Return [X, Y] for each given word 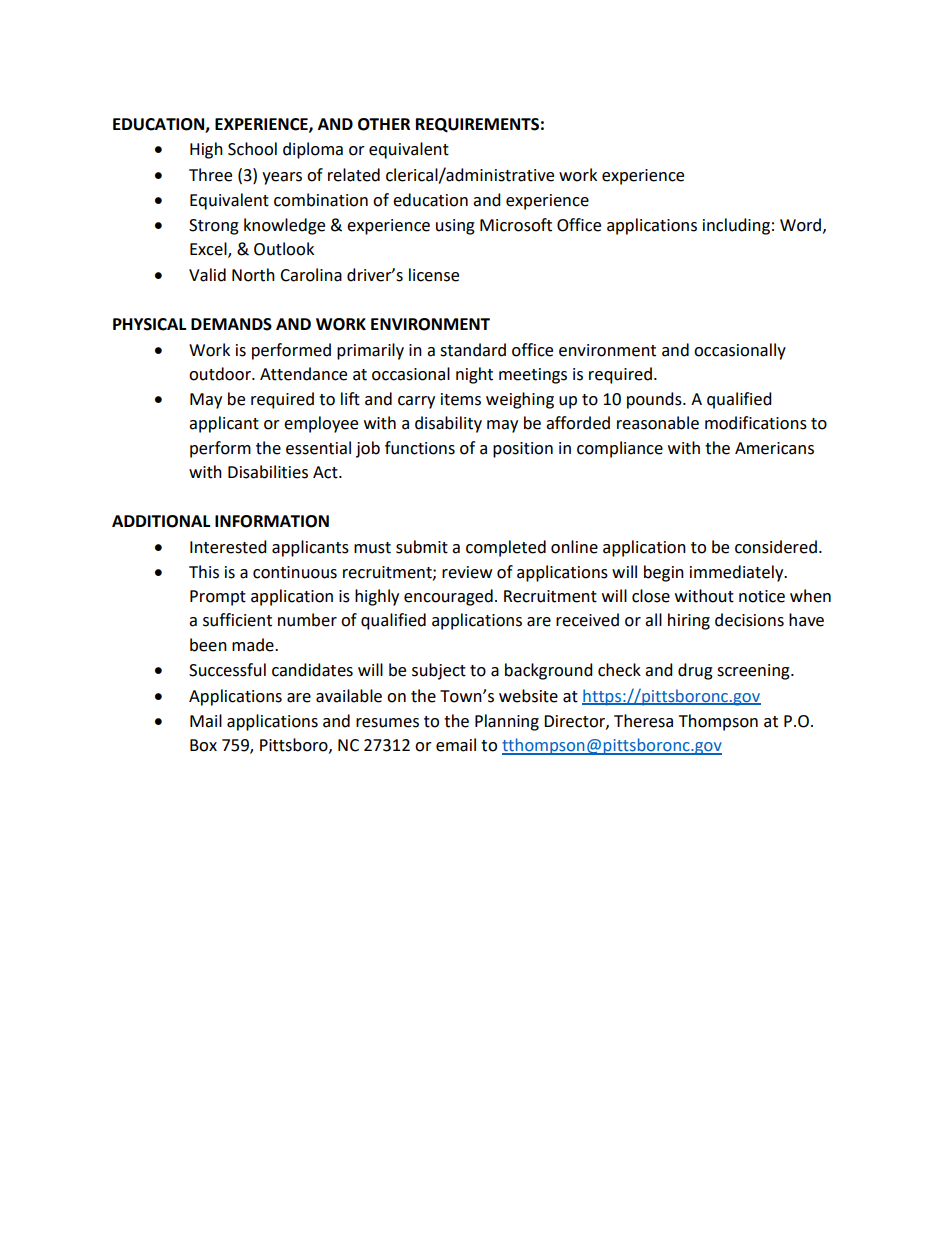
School [252, 149]
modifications [756, 423]
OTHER [384, 124]
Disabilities [268, 472]
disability [448, 424]
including [736, 226]
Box [203, 745]
